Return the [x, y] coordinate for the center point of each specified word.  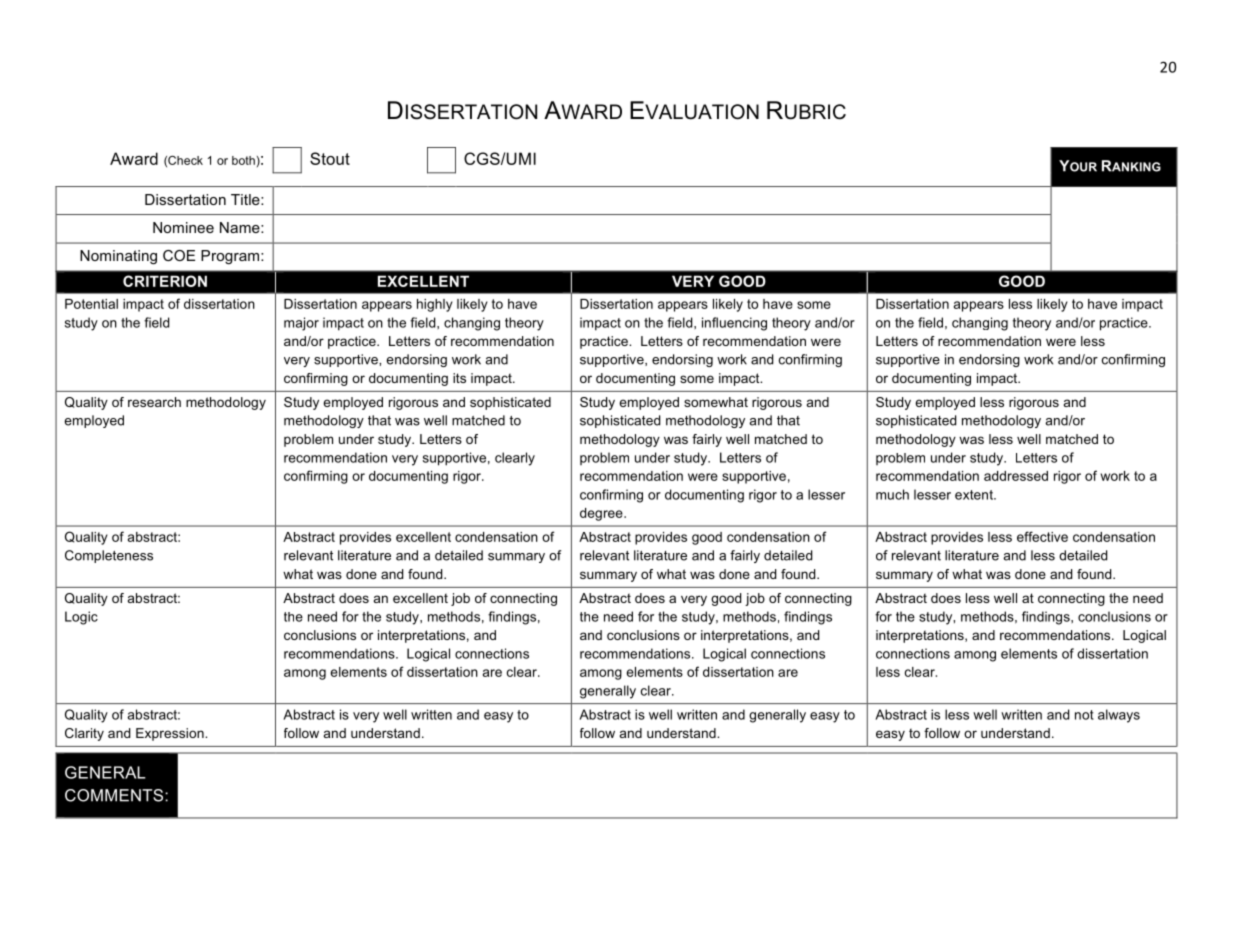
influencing [734, 324]
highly [435, 305]
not [1084, 715]
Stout [330, 158]
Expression [171, 734]
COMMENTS [115, 795]
